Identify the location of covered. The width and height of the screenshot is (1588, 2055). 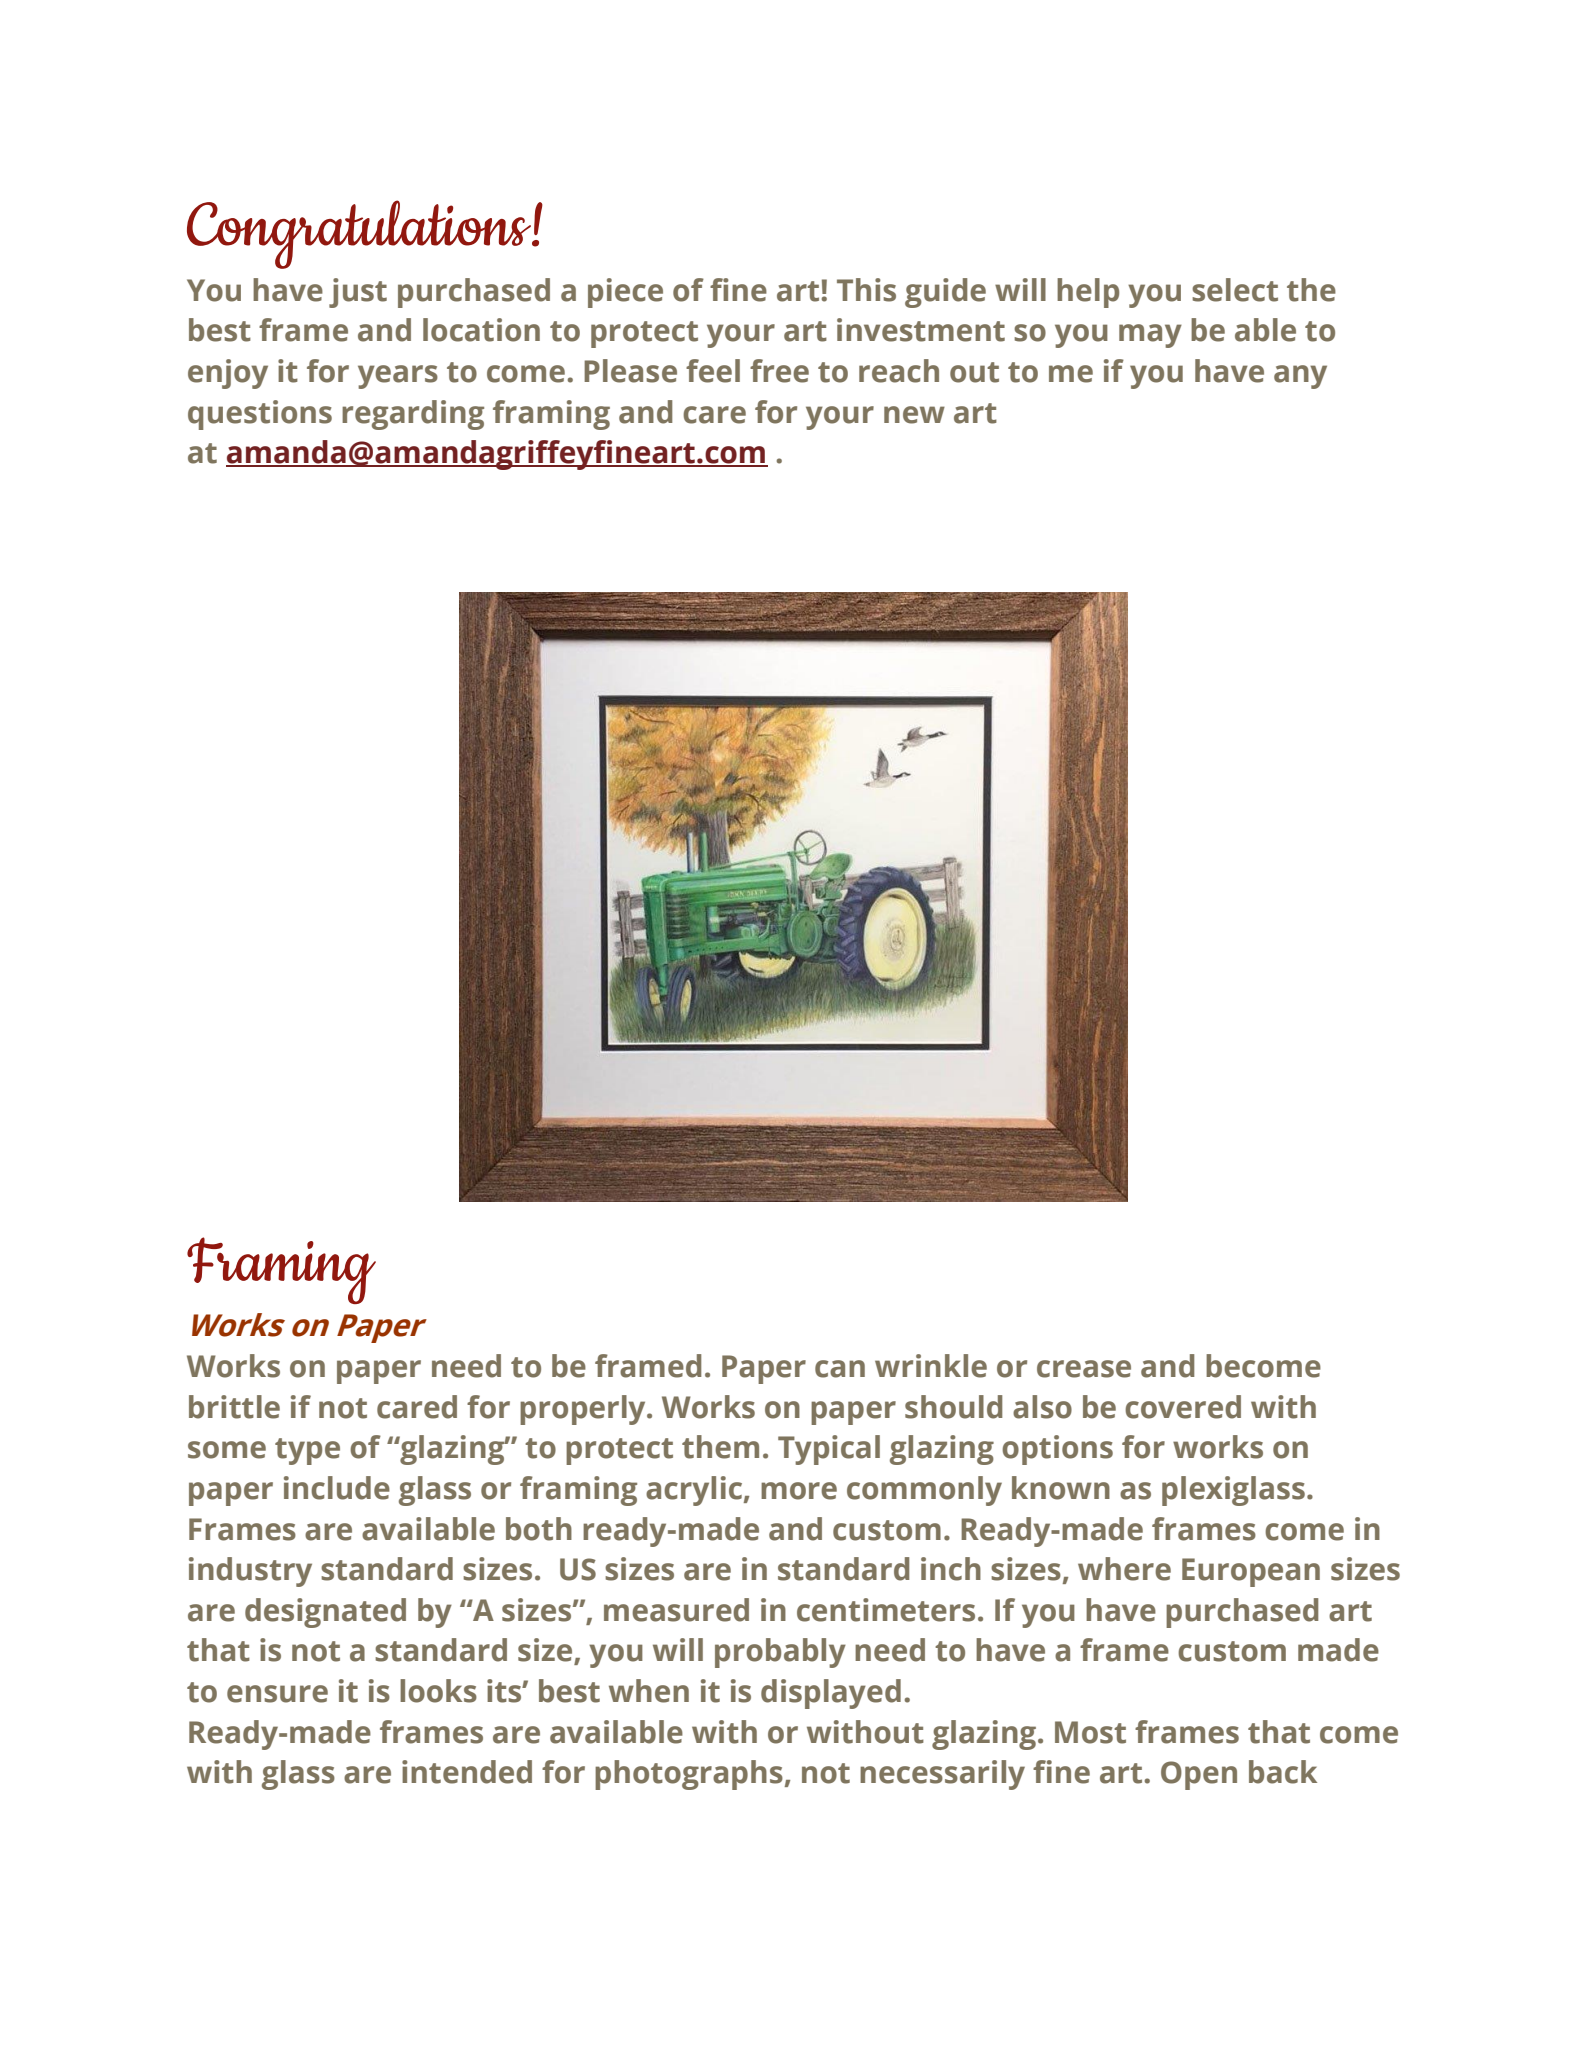
(1183, 1407).
